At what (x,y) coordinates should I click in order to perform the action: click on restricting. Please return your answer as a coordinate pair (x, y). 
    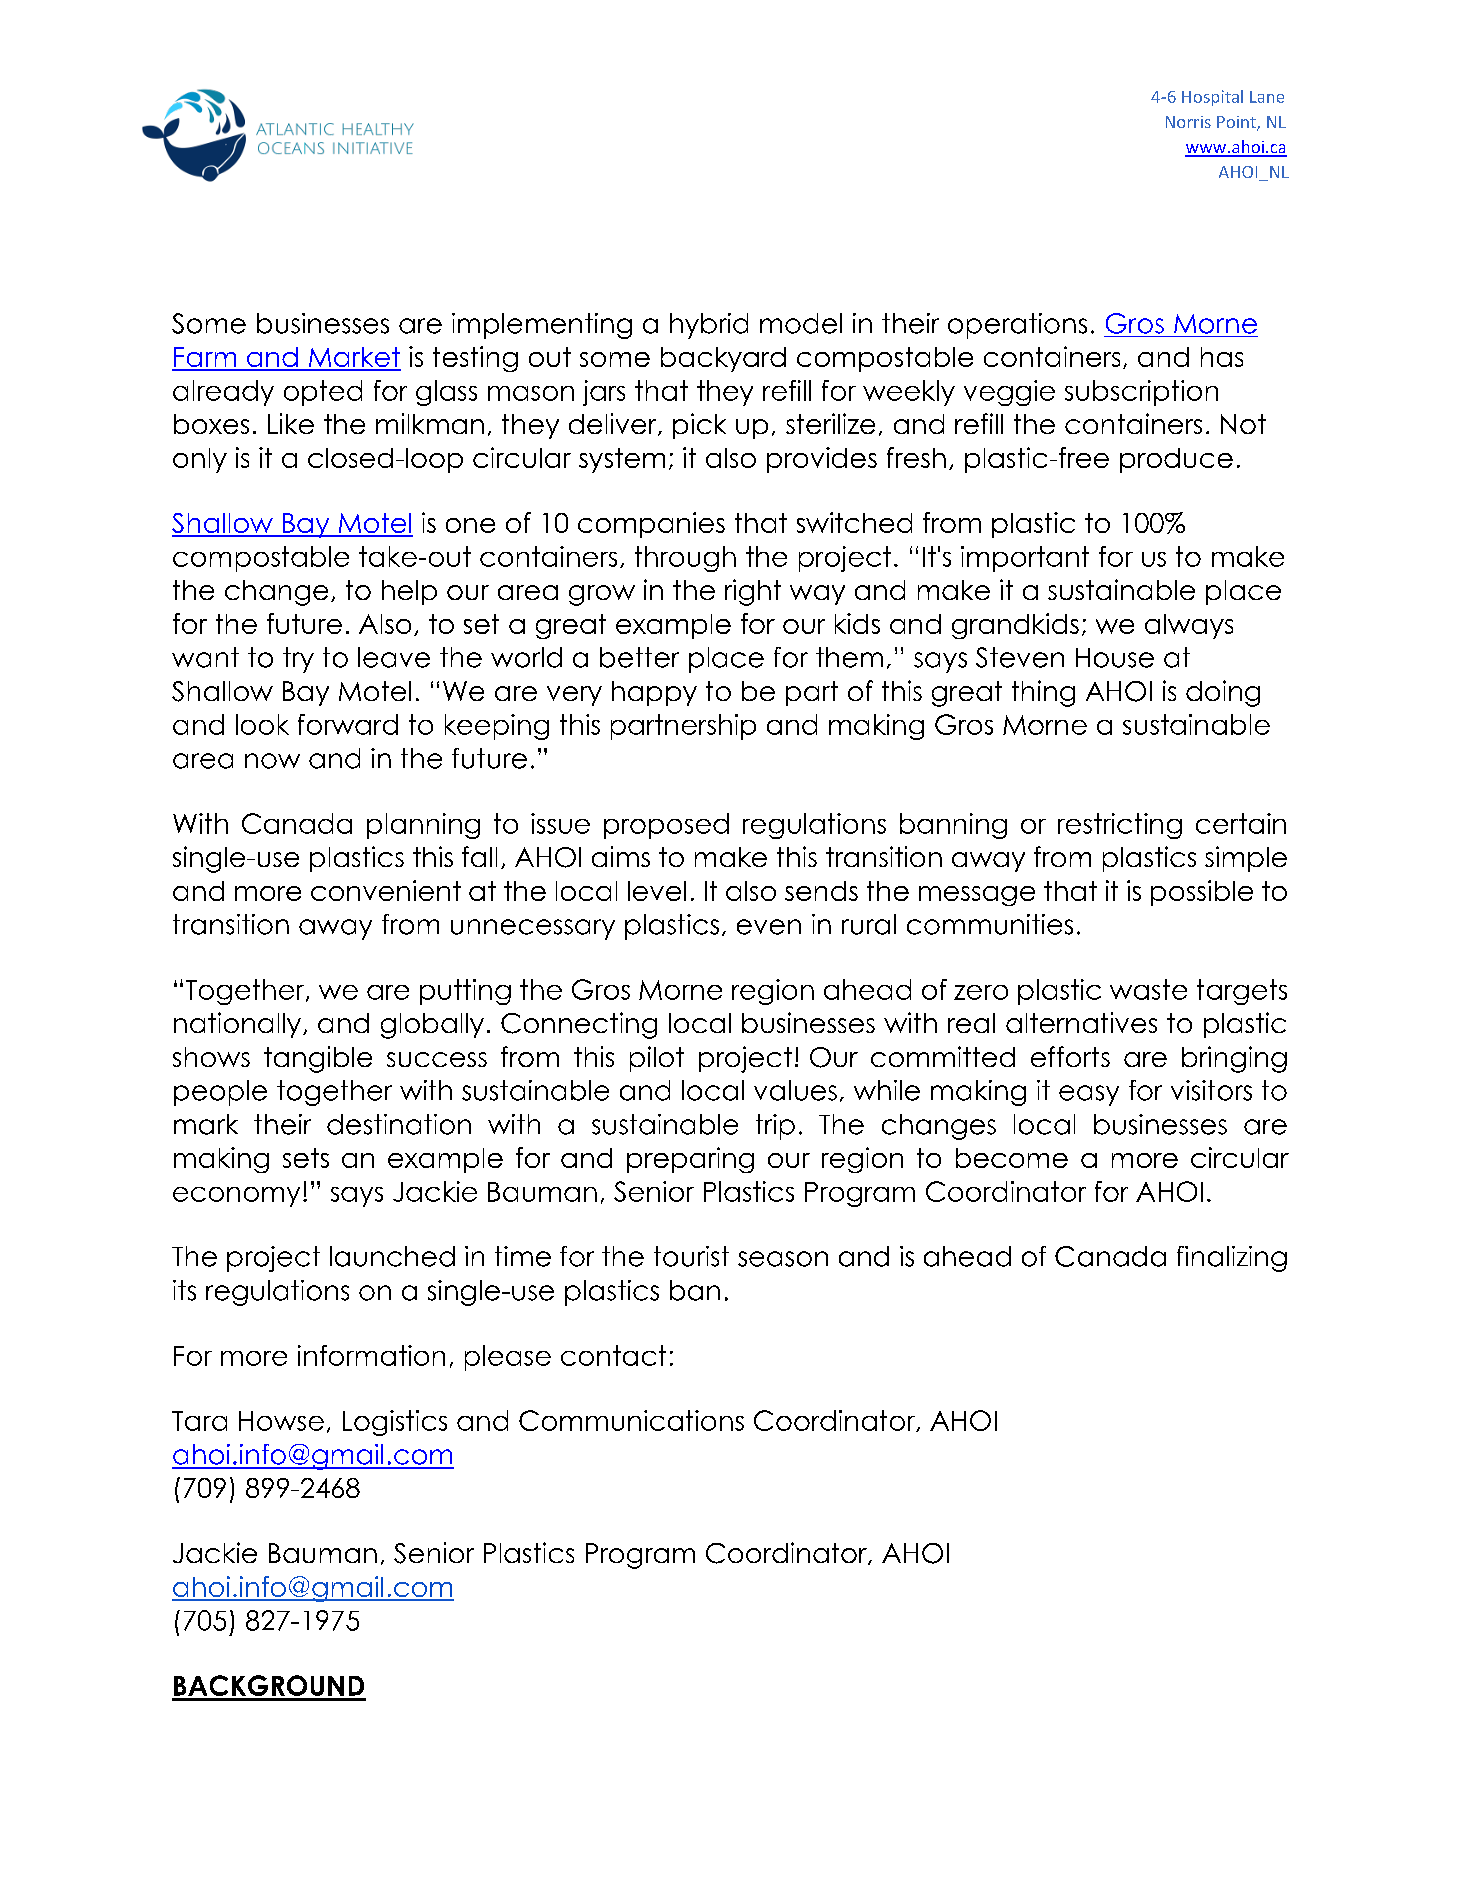
    Looking at the image, I should click on (1120, 826).
